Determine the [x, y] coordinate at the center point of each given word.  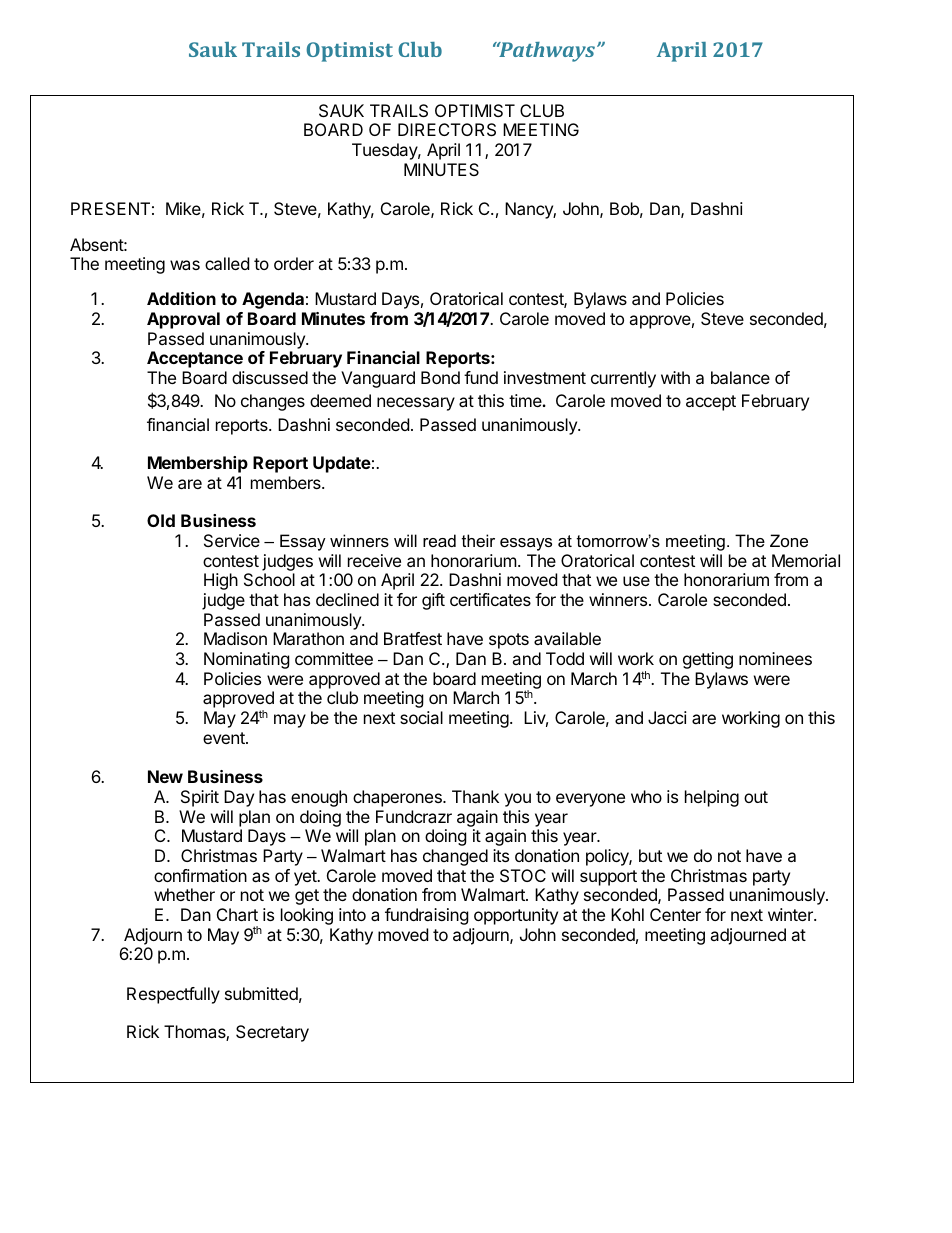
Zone [789, 540]
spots [509, 641]
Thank [475, 796]
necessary [416, 404]
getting [708, 660]
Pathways [547, 52]
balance [740, 377]
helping [712, 798]
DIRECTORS [447, 129]
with [675, 377]
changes [273, 402]
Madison [235, 638]
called [227, 263]
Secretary [272, 1033]
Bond [440, 377]
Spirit [200, 798]
